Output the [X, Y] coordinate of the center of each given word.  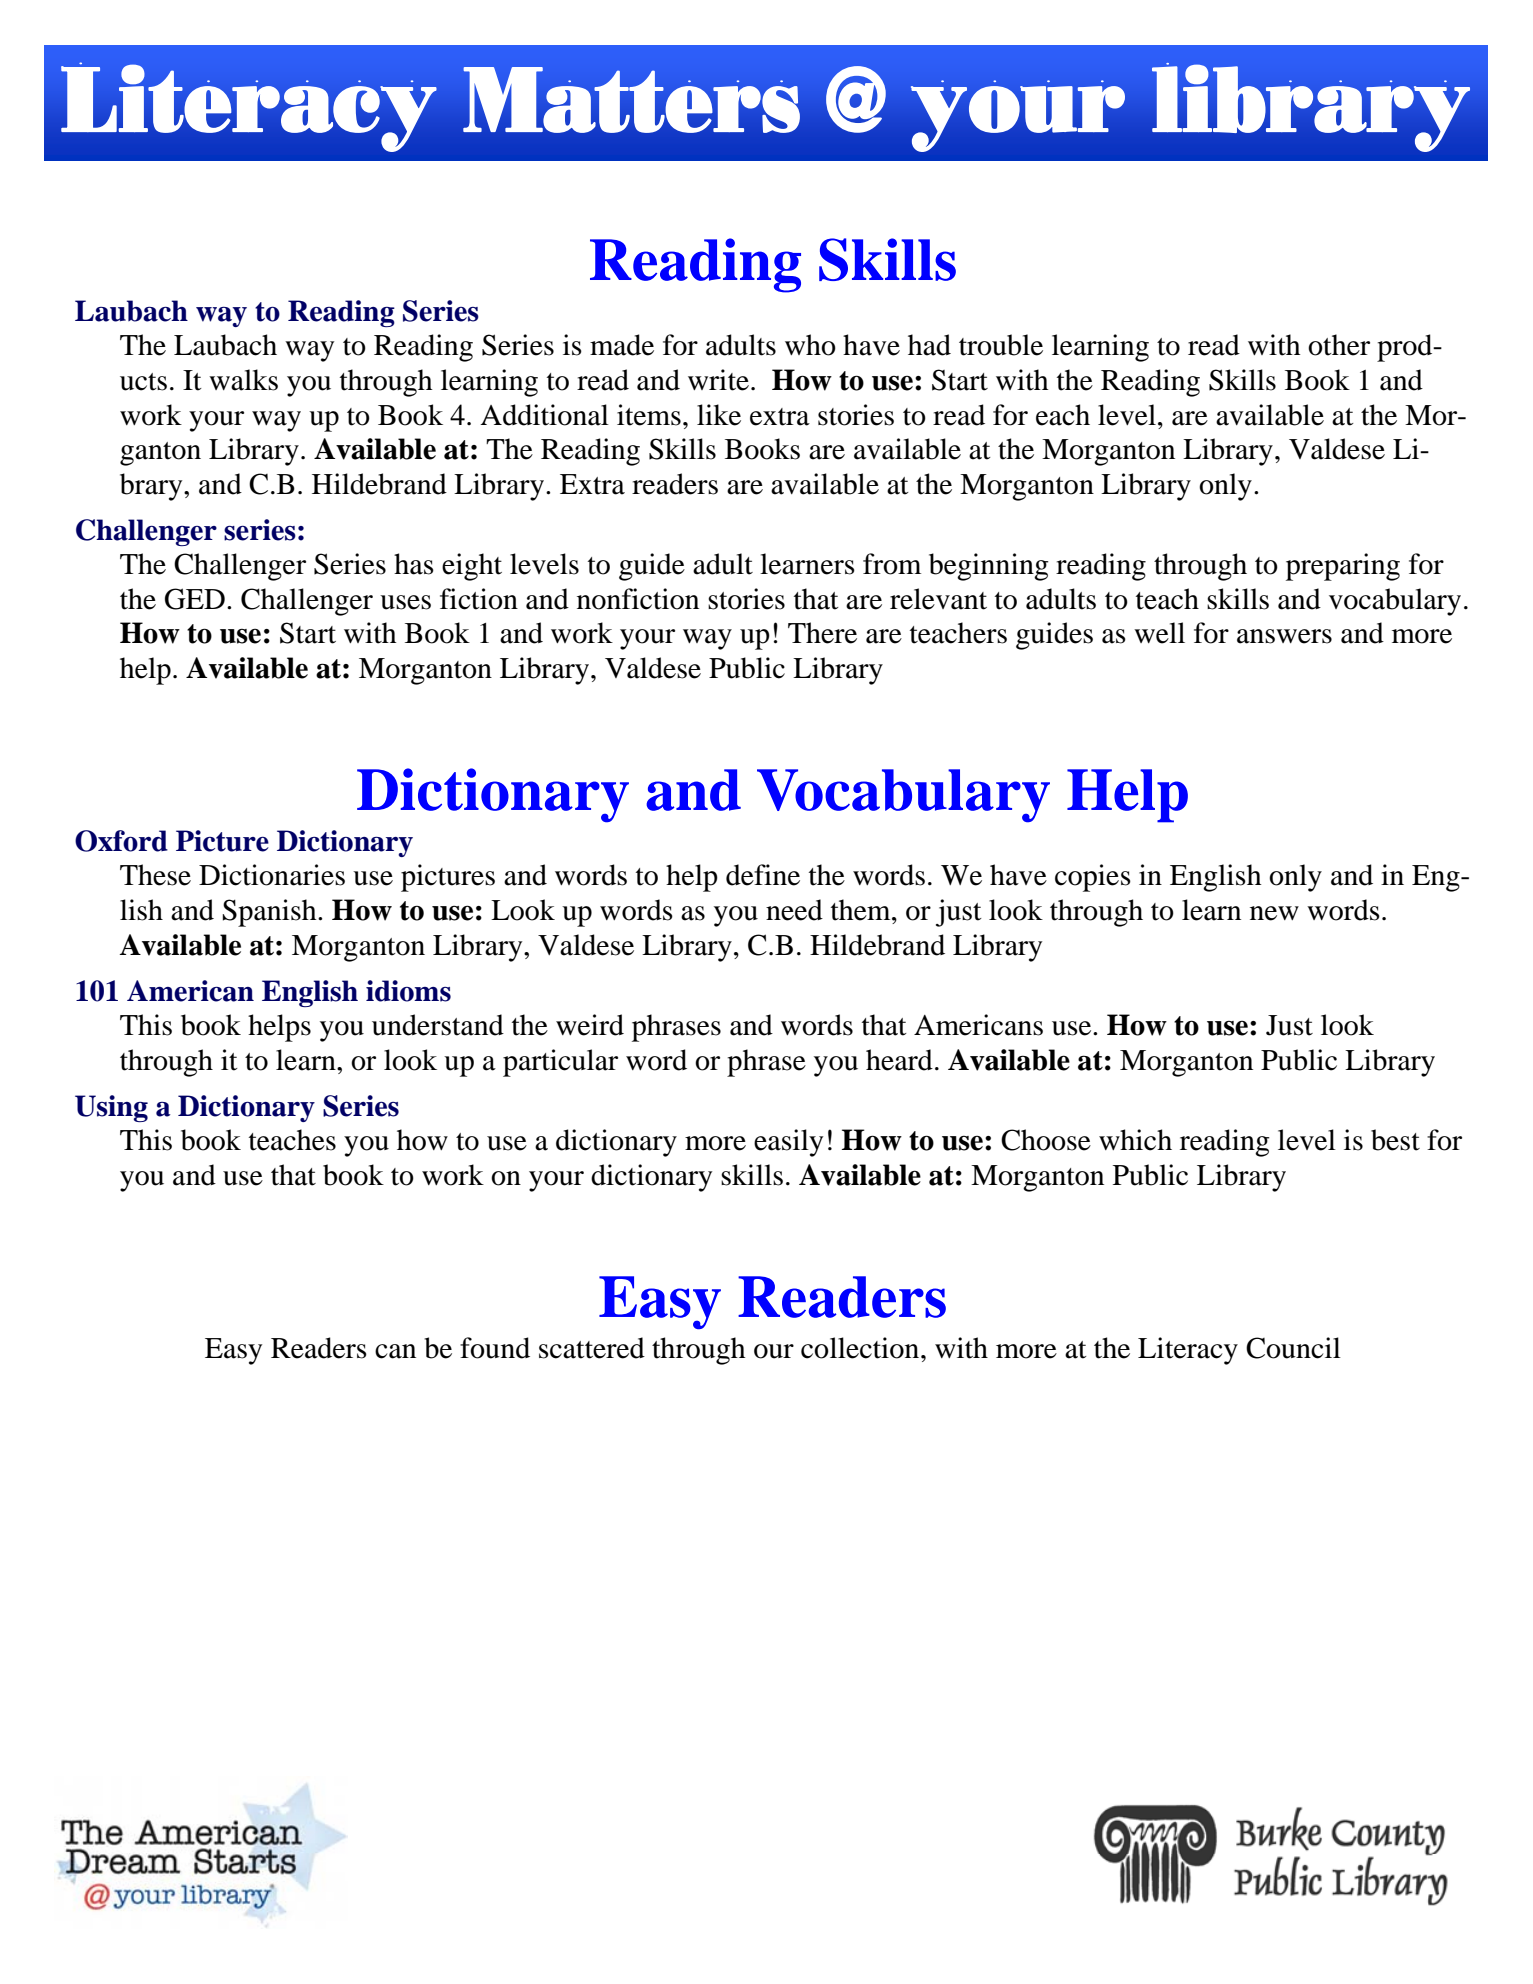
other [1339, 345]
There [822, 633]
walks [243, 380]
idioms [408, 991]
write [718, 380]
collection [861, 1348]
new [1274, 913]
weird [590, 1025]
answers [1284, 636]
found [495, 1348]
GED [195, 599]
